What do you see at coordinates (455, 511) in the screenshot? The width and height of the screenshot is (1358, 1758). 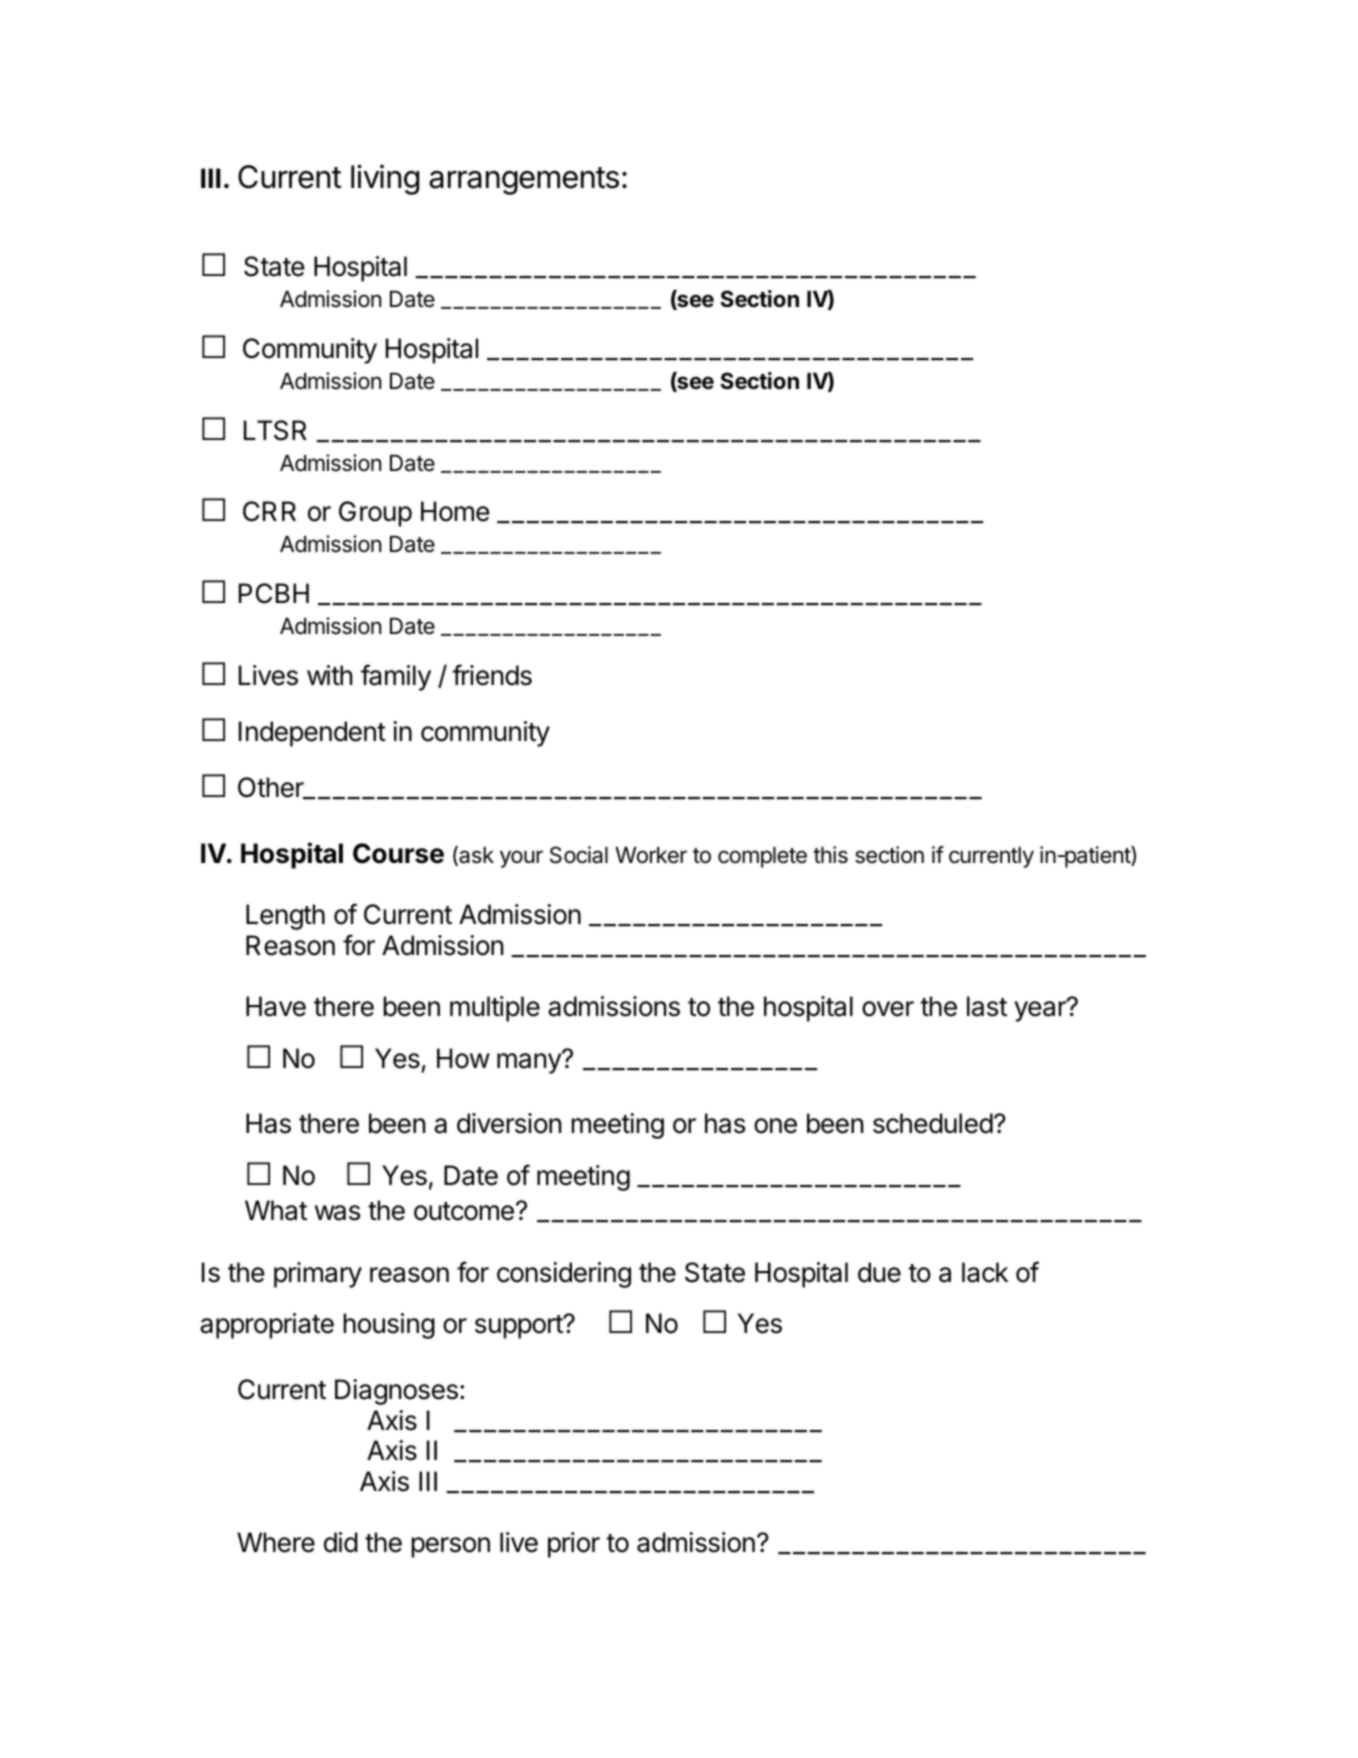 I see `Home` at bounding box center [455, 511].
